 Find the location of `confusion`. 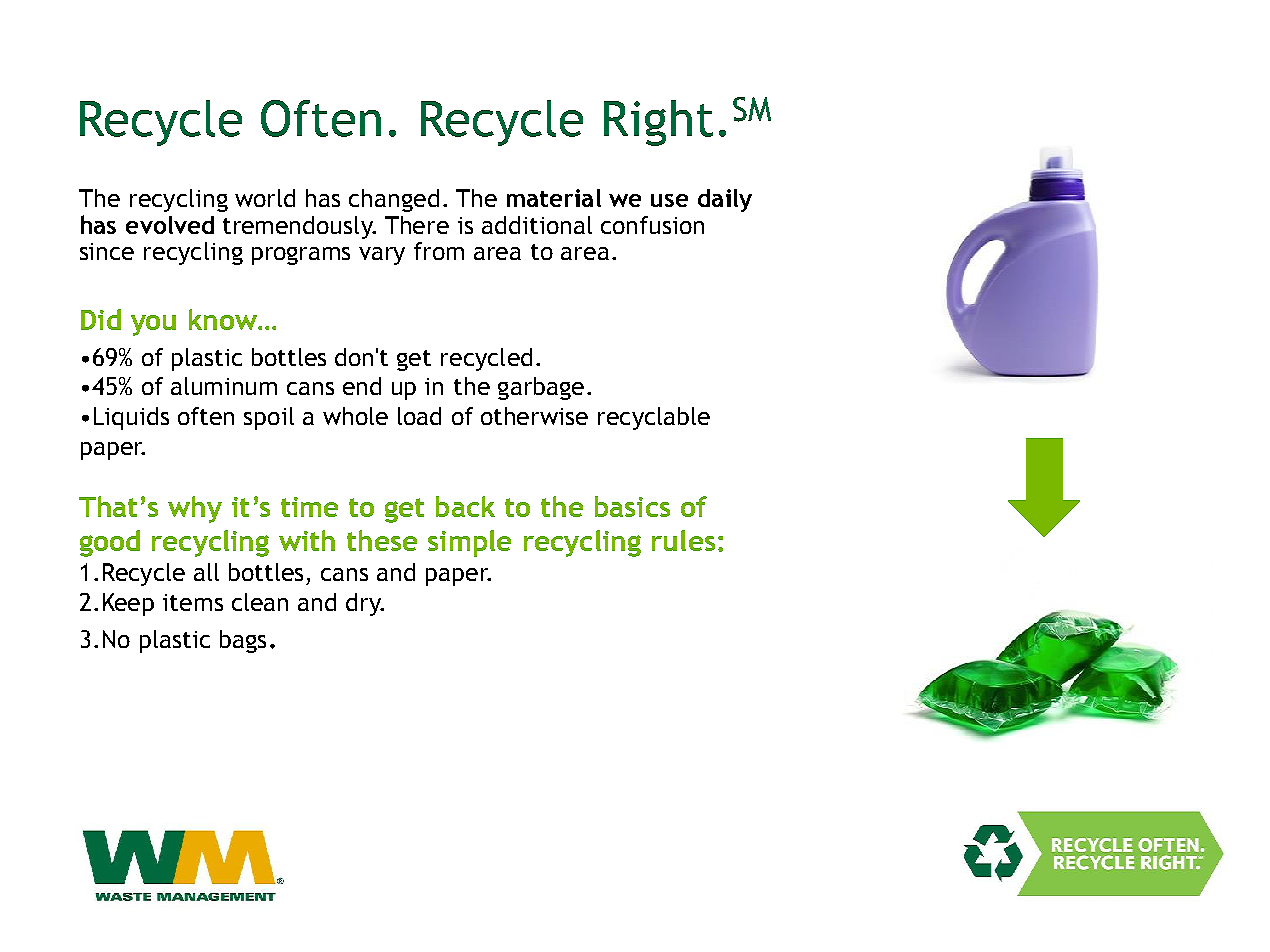

confusion is located at coordinates (652, 225).
